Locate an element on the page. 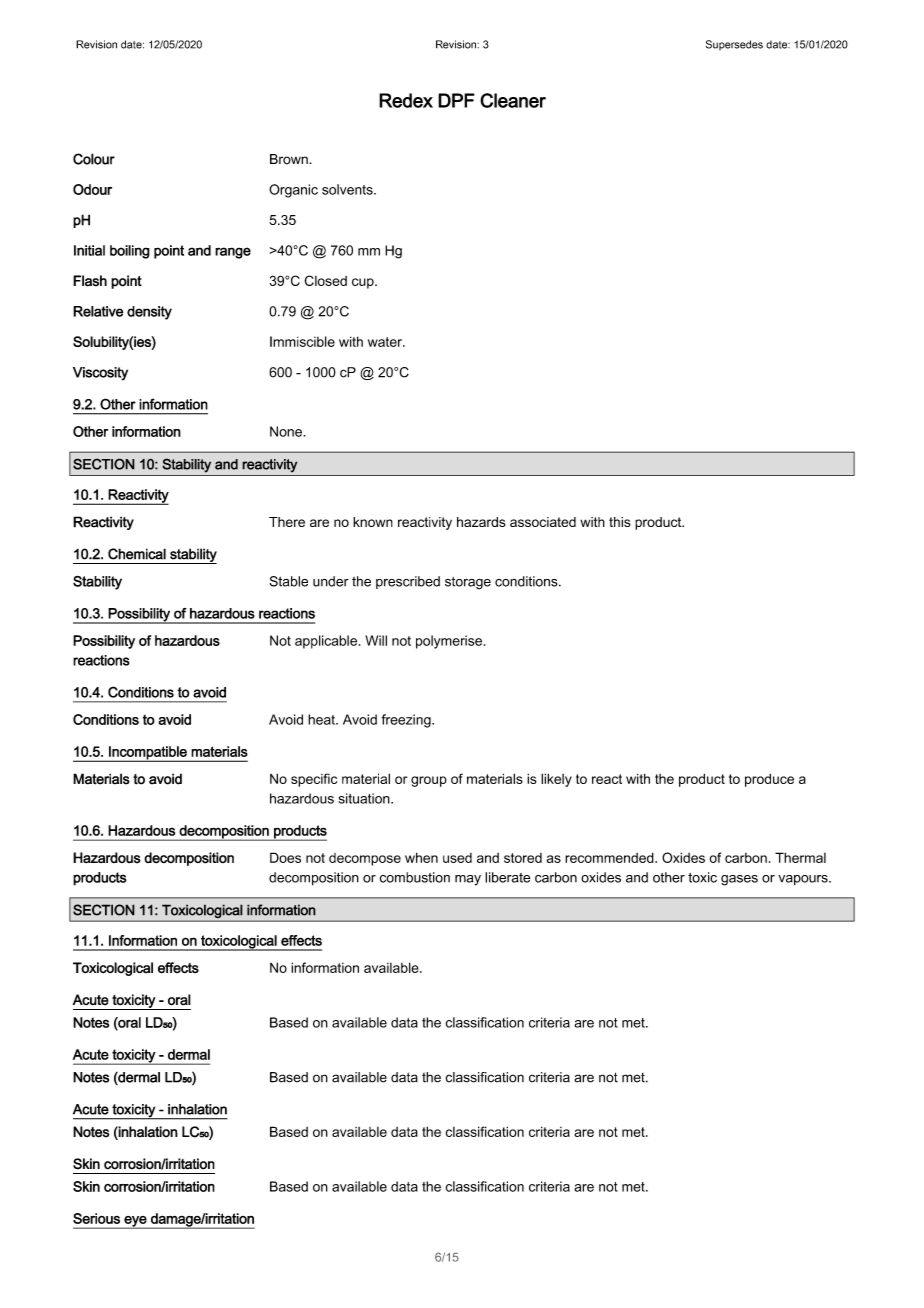  DPF is located at coordinates (456, 100).
